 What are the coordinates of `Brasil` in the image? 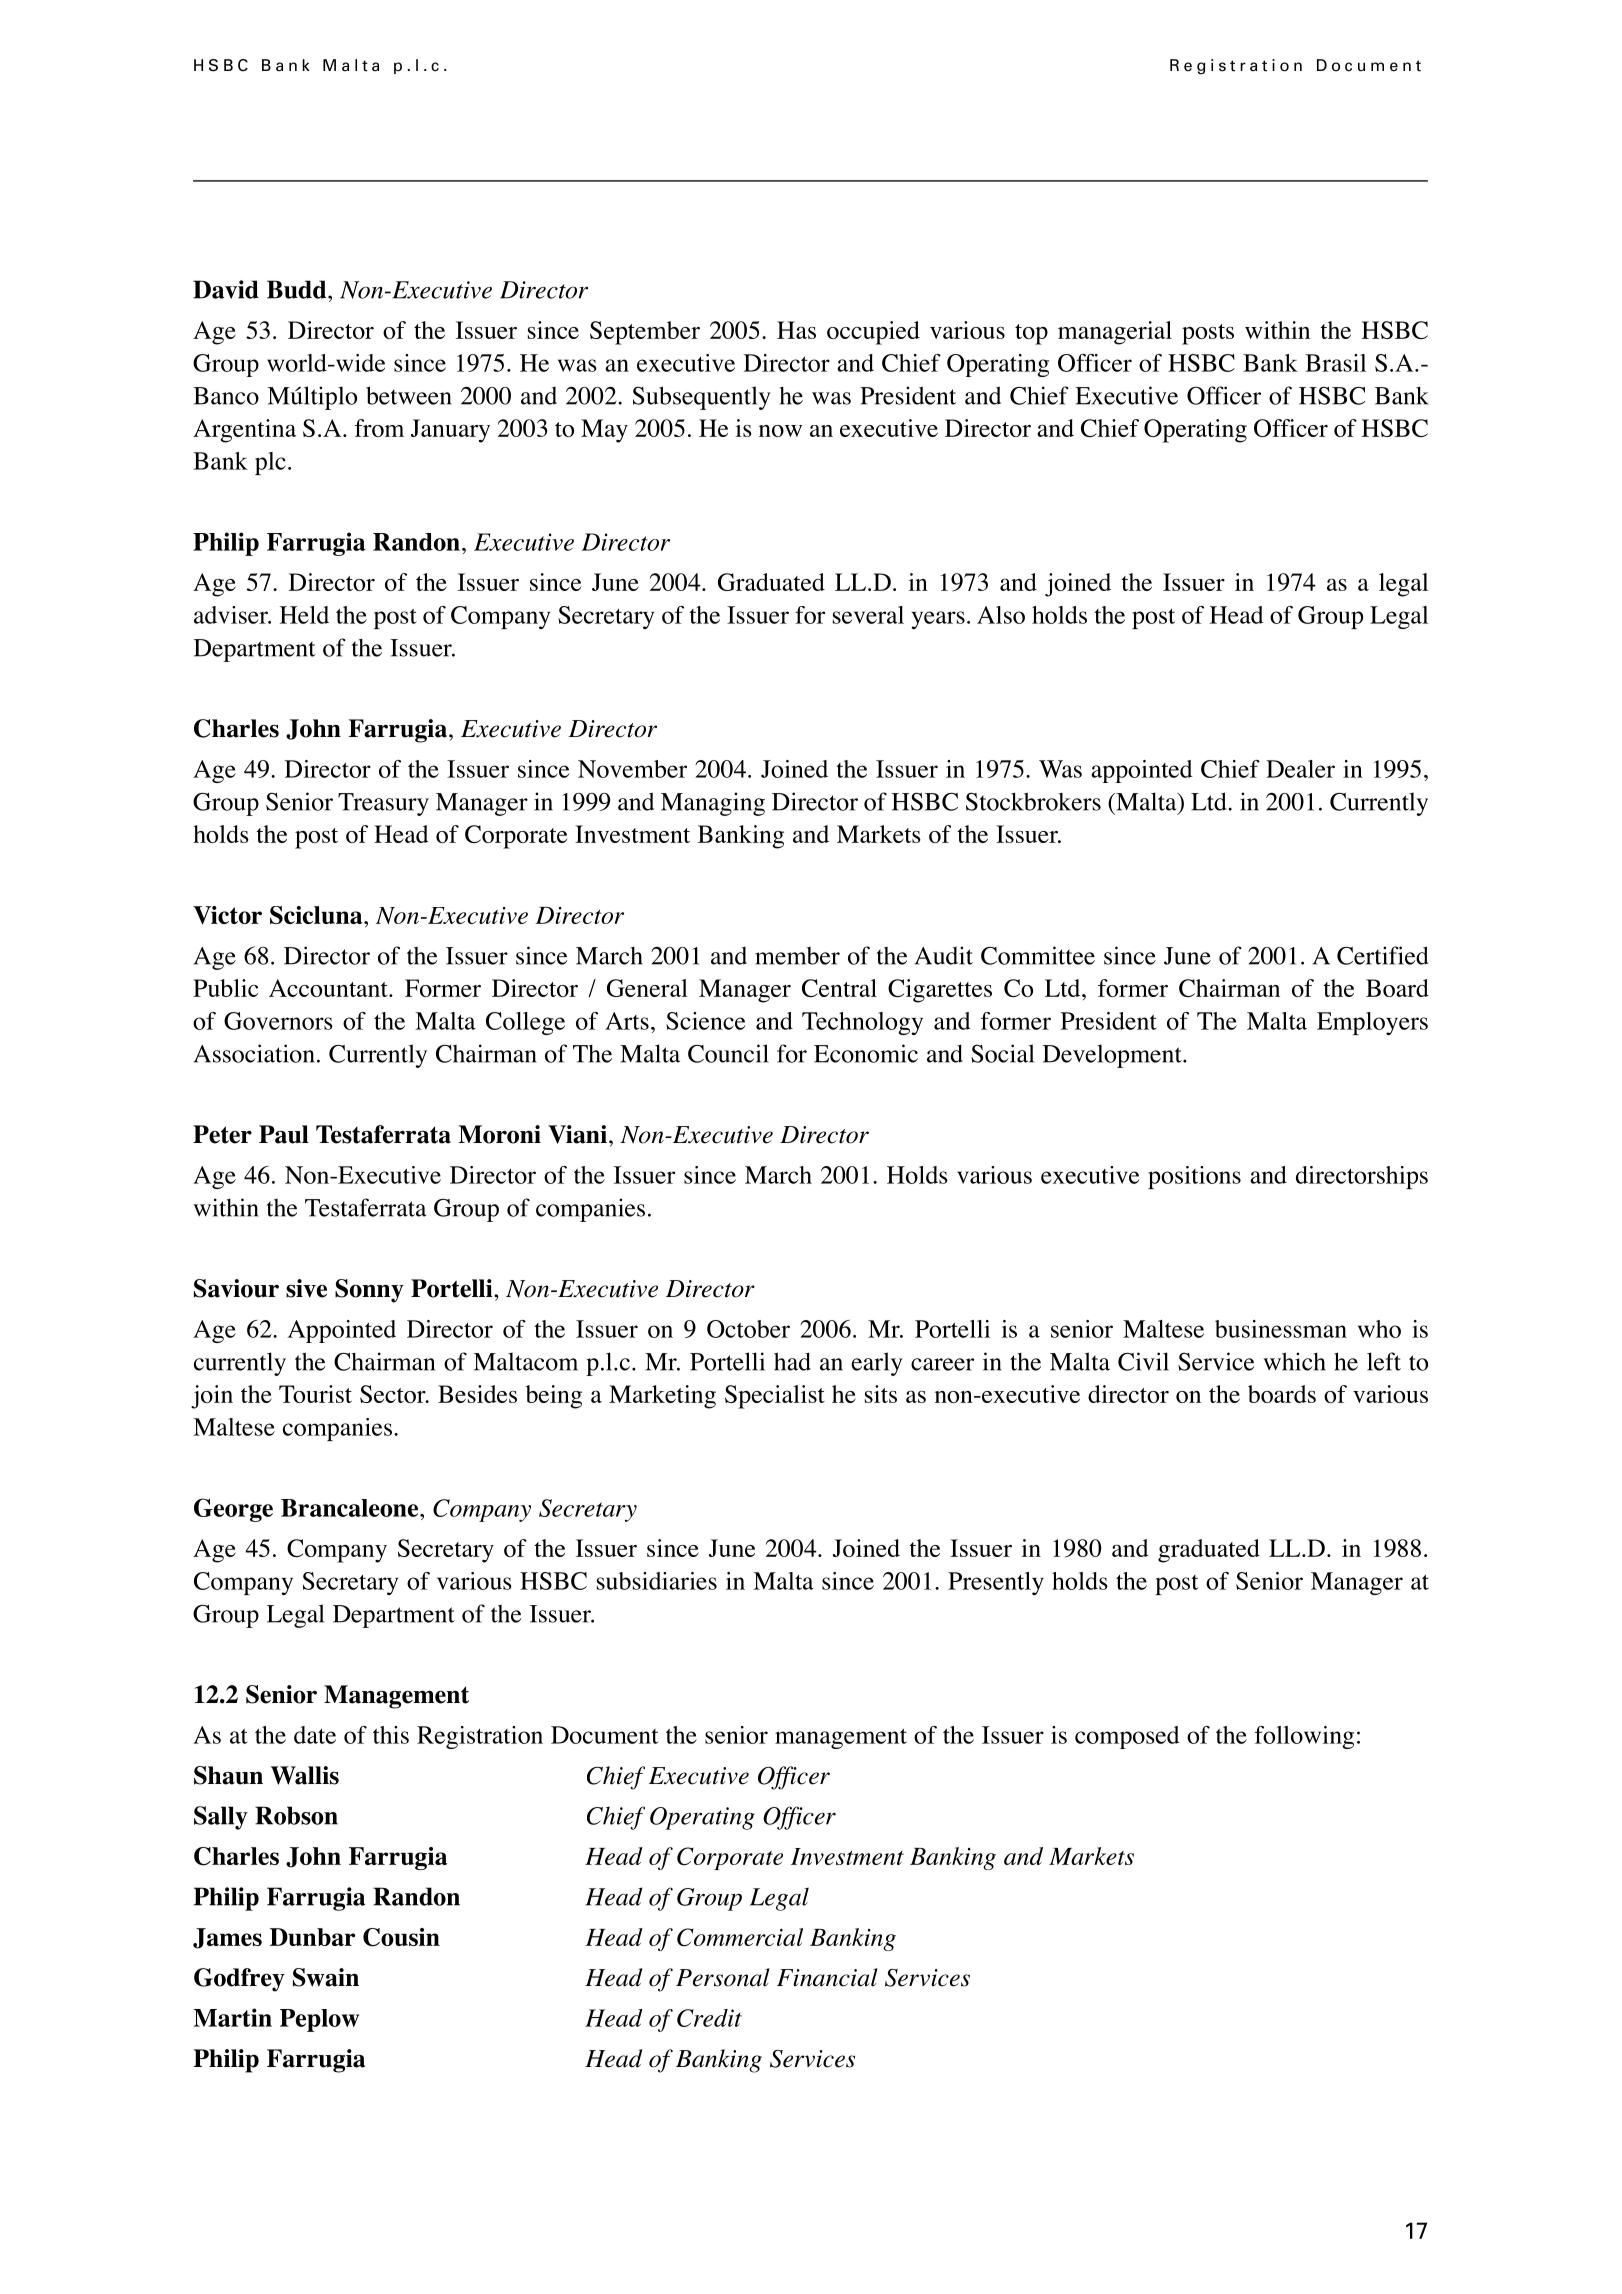 It's located at (1335, 363).
